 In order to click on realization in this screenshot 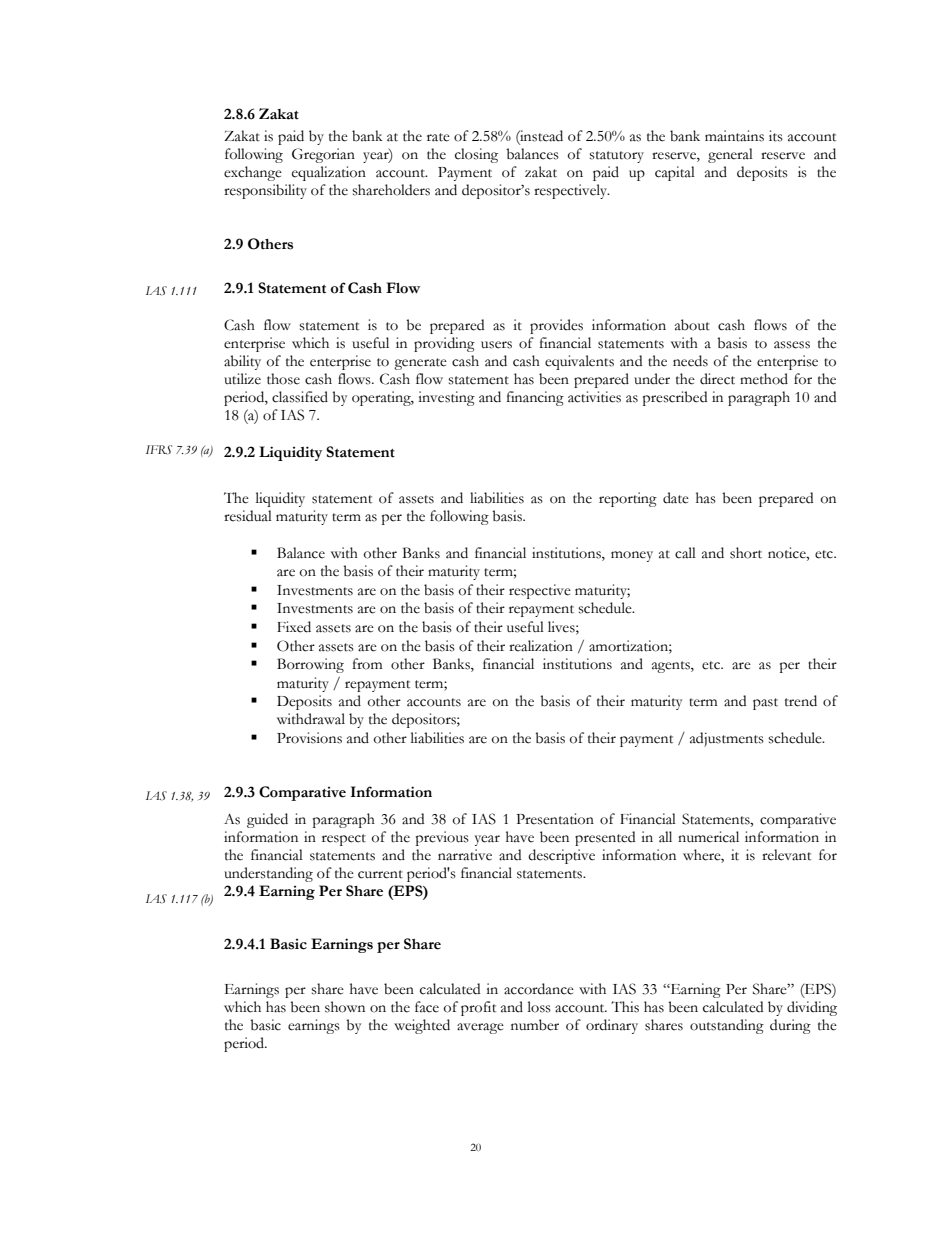, I will do `click(541, 646)`.
